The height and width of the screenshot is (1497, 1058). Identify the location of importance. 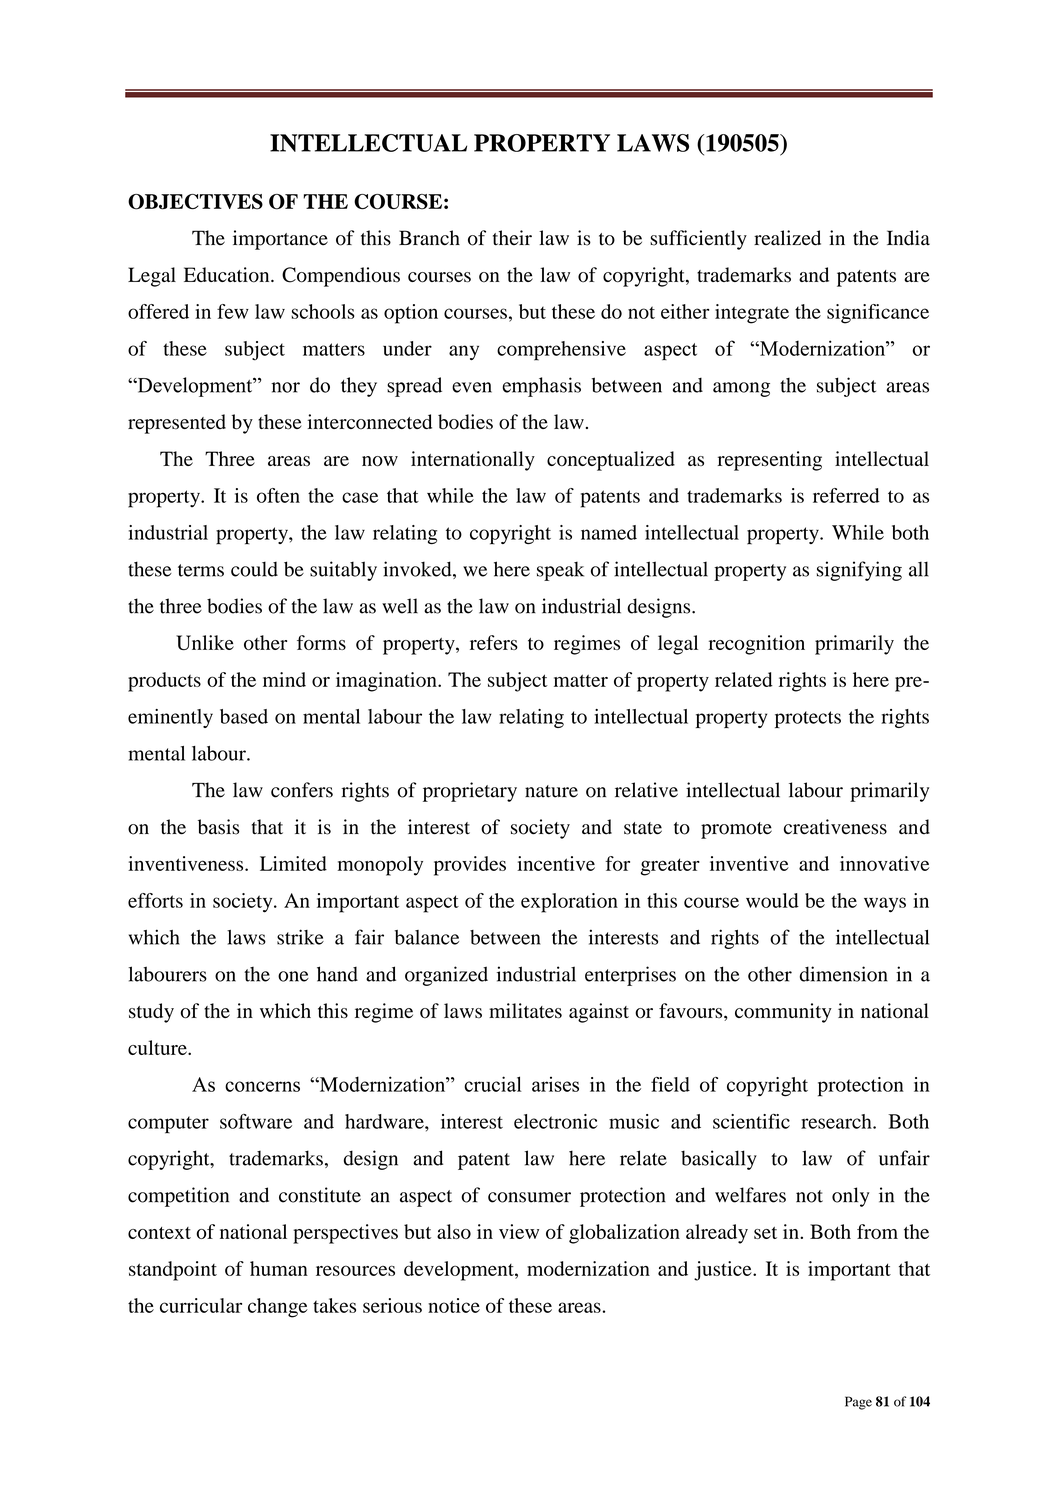
(280, 240).
